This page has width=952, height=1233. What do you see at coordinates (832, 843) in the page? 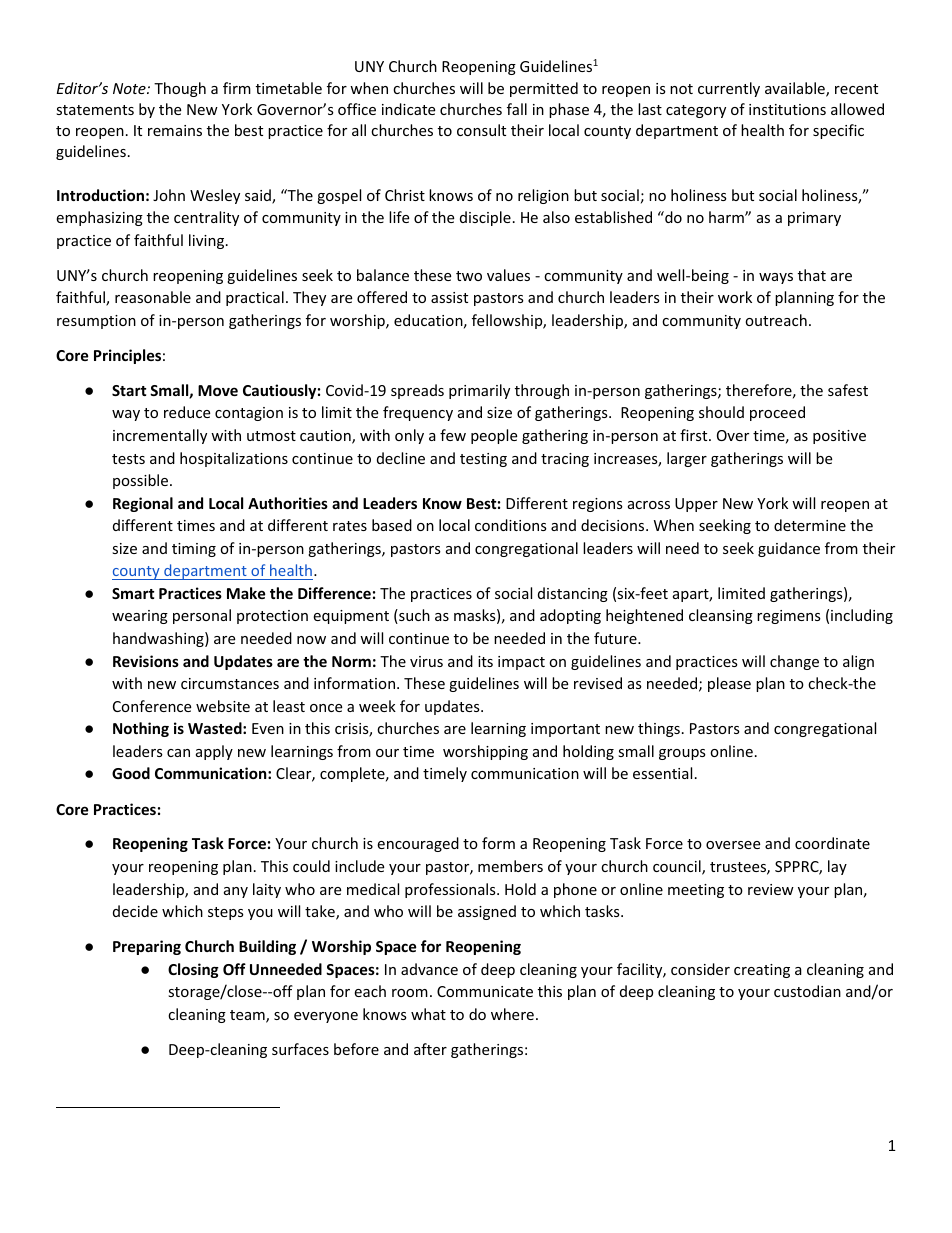
I see `coordinate` at bounding box center [832, 843].
